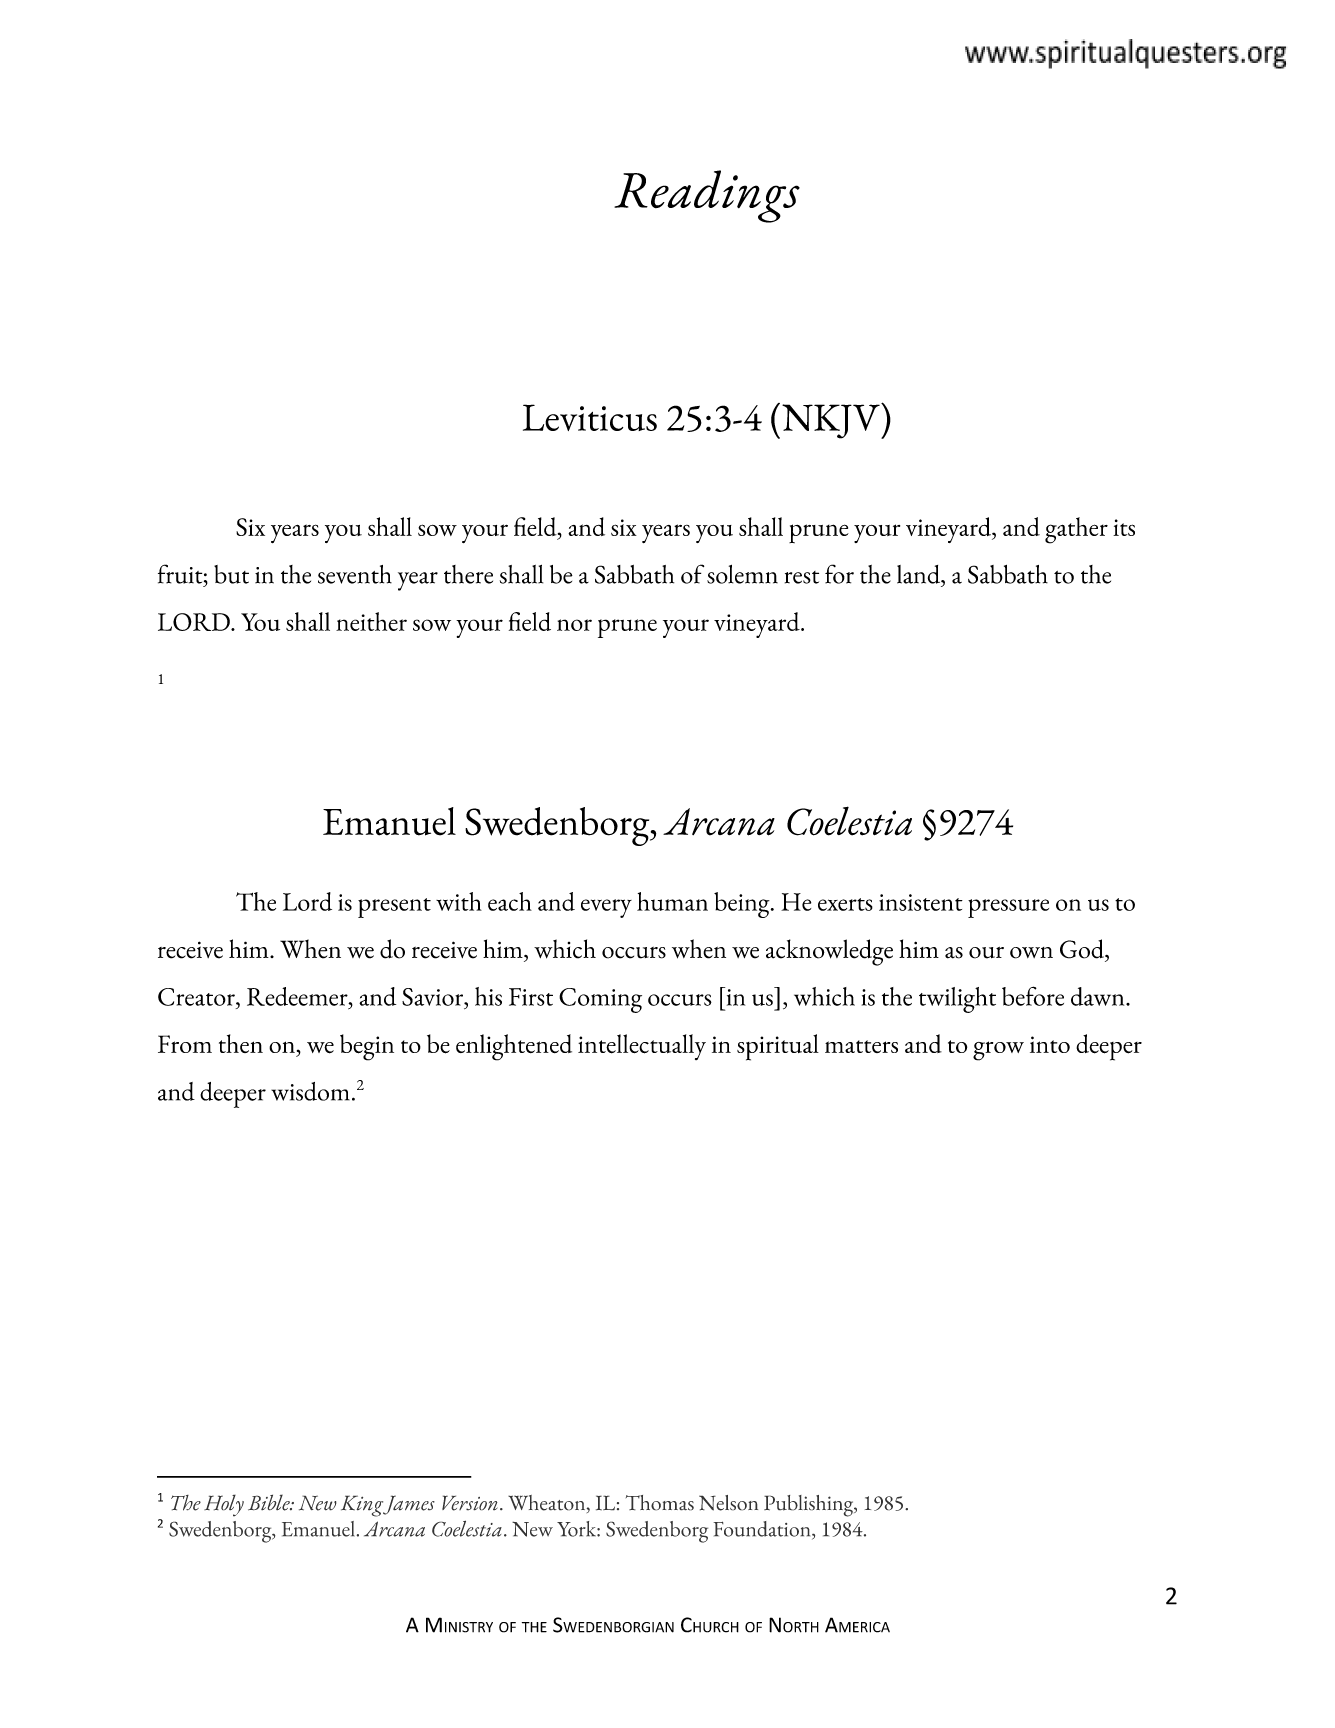 This screenshot has height=1728, width=1335. Describe the element at coordinates (270, 1502) in the screenshot. I see `Bible` at that location.
